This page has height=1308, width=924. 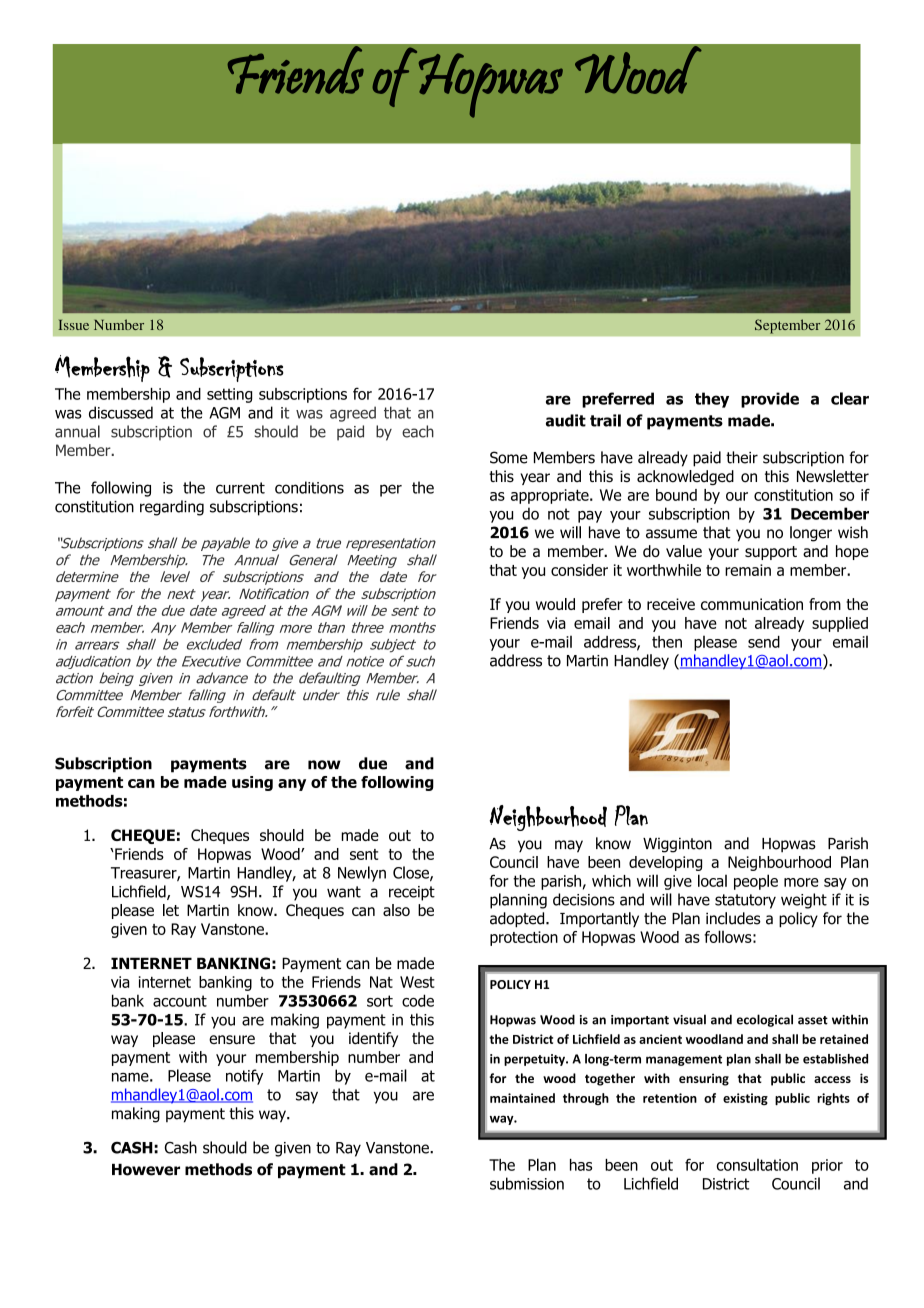 What do you see at coordinates (344, 892) in the page?
I see `want` at bounding box center [344, 892].
